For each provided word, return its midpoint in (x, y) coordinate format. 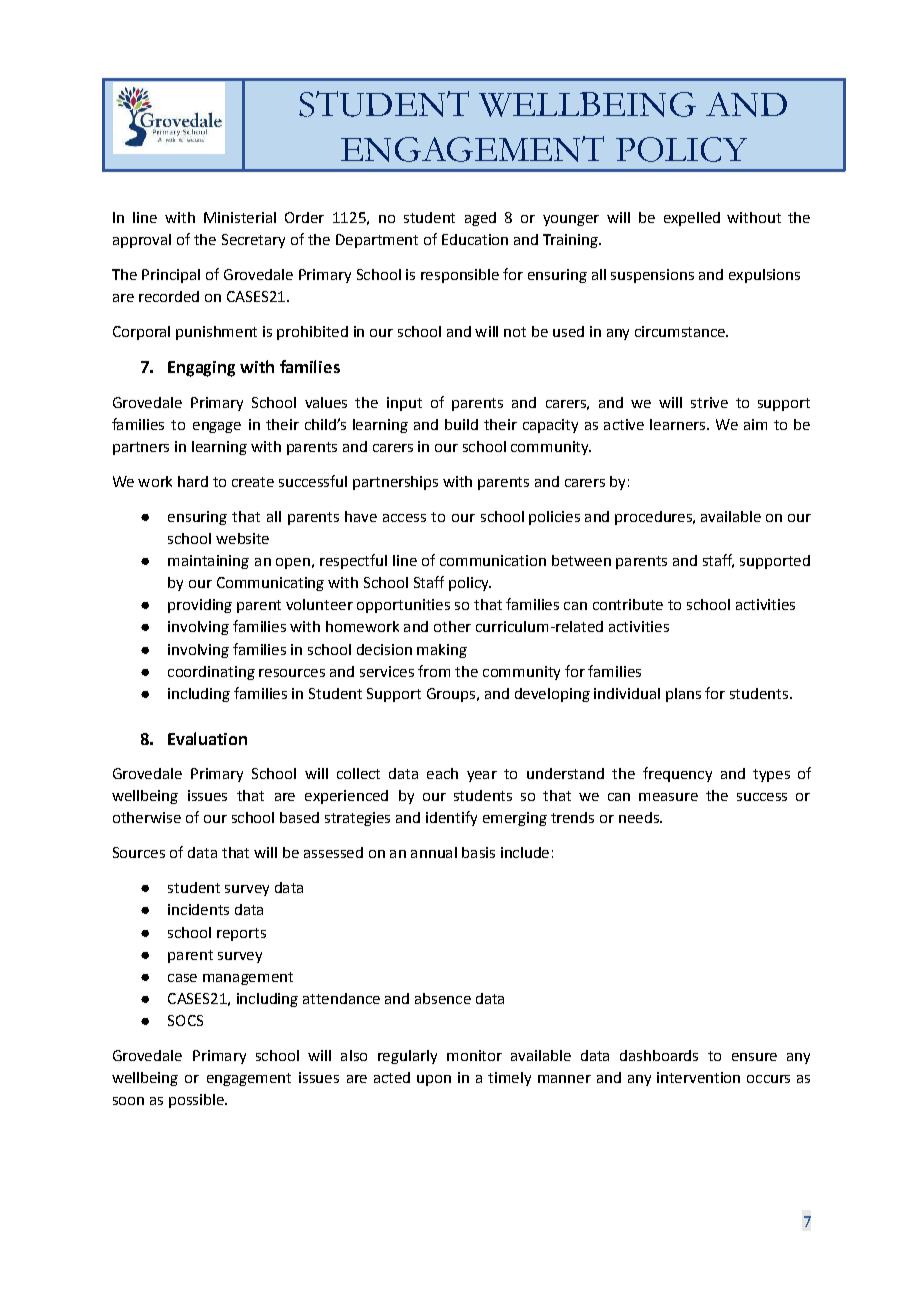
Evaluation (207, 738)
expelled (692, 219)
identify (451, 818)
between (581, 560)
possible (197, 1101)
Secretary (253, 241)
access (404, 518)
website (242, 538)
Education (475, 239)
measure (668, 797)
